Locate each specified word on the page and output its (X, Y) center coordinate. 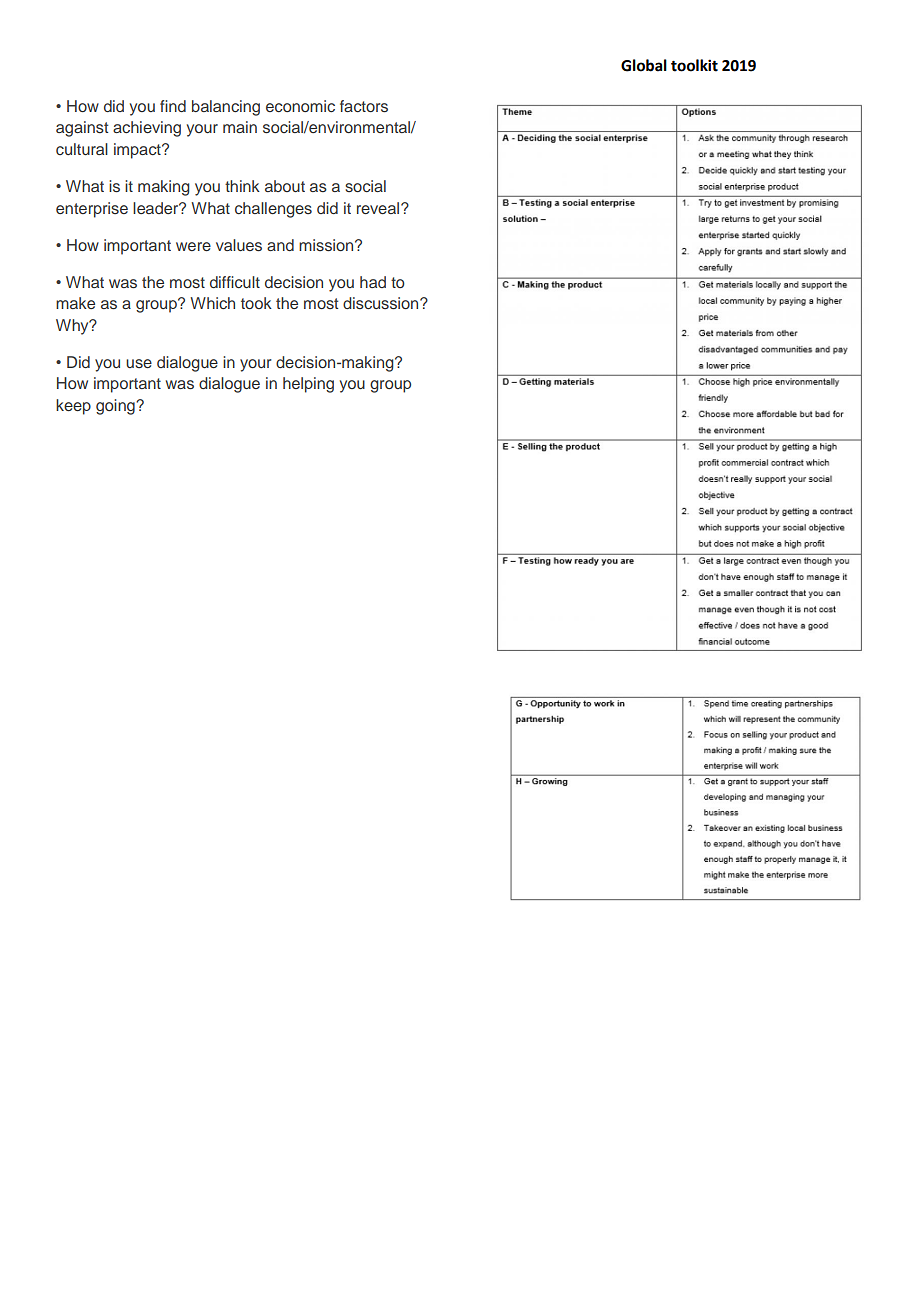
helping (308, 385)
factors (364, 106)
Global (644, 65)
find (173, 106)
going (116, 407)
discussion (382, 303)
